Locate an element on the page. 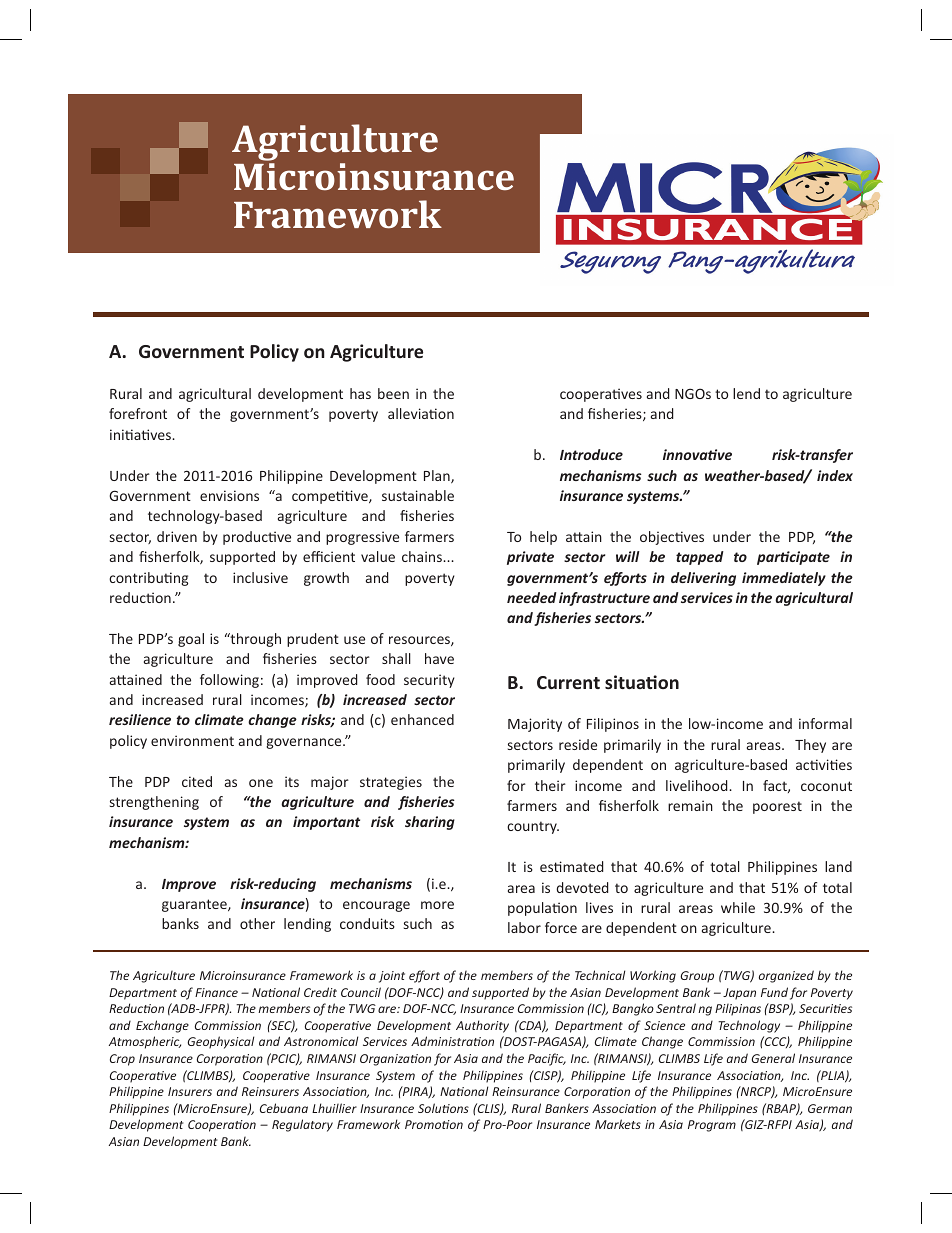  goal is located at coordinates (191, 640).
